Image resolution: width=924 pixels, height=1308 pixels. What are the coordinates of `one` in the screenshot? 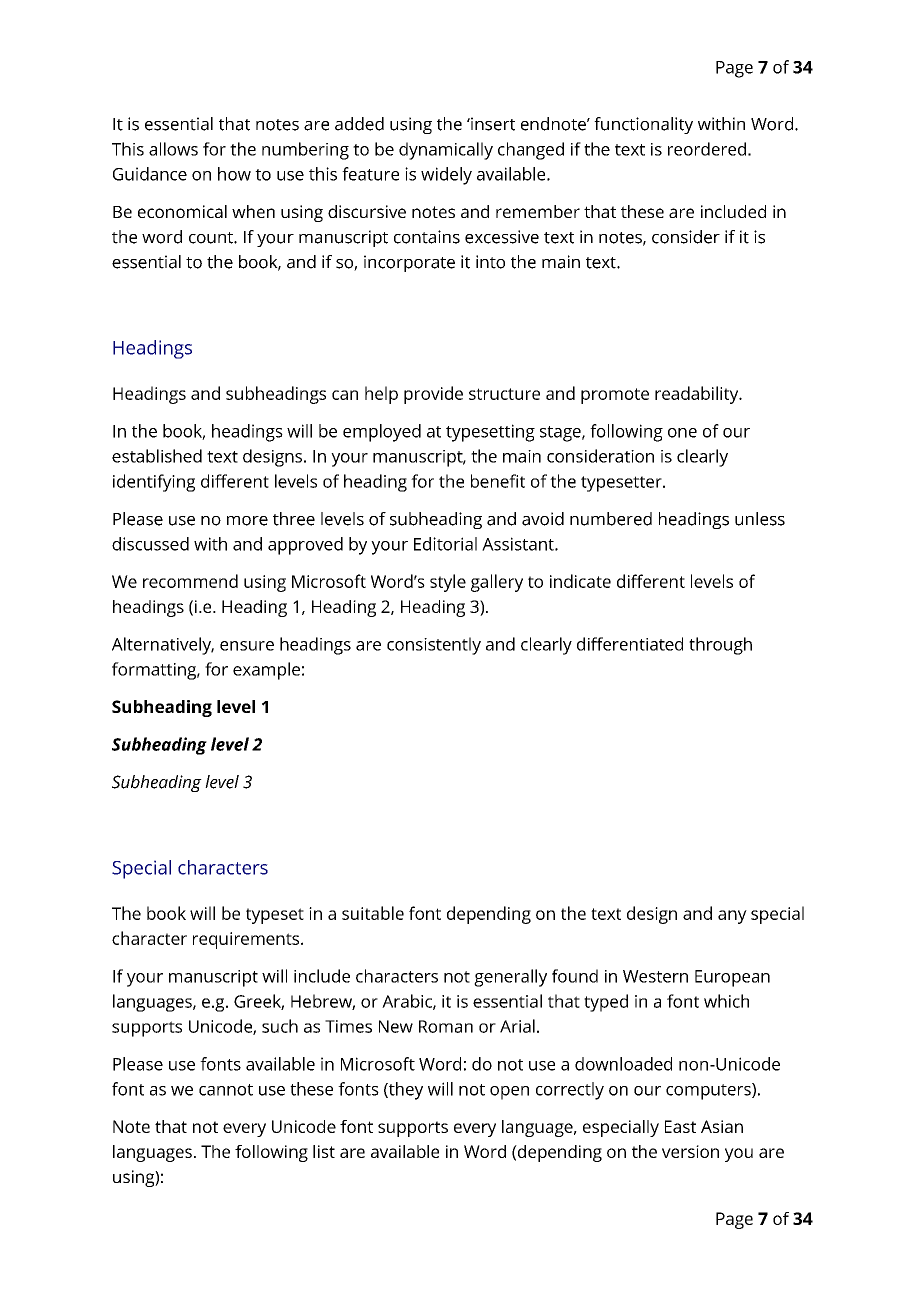 It's located at (682, 433).
